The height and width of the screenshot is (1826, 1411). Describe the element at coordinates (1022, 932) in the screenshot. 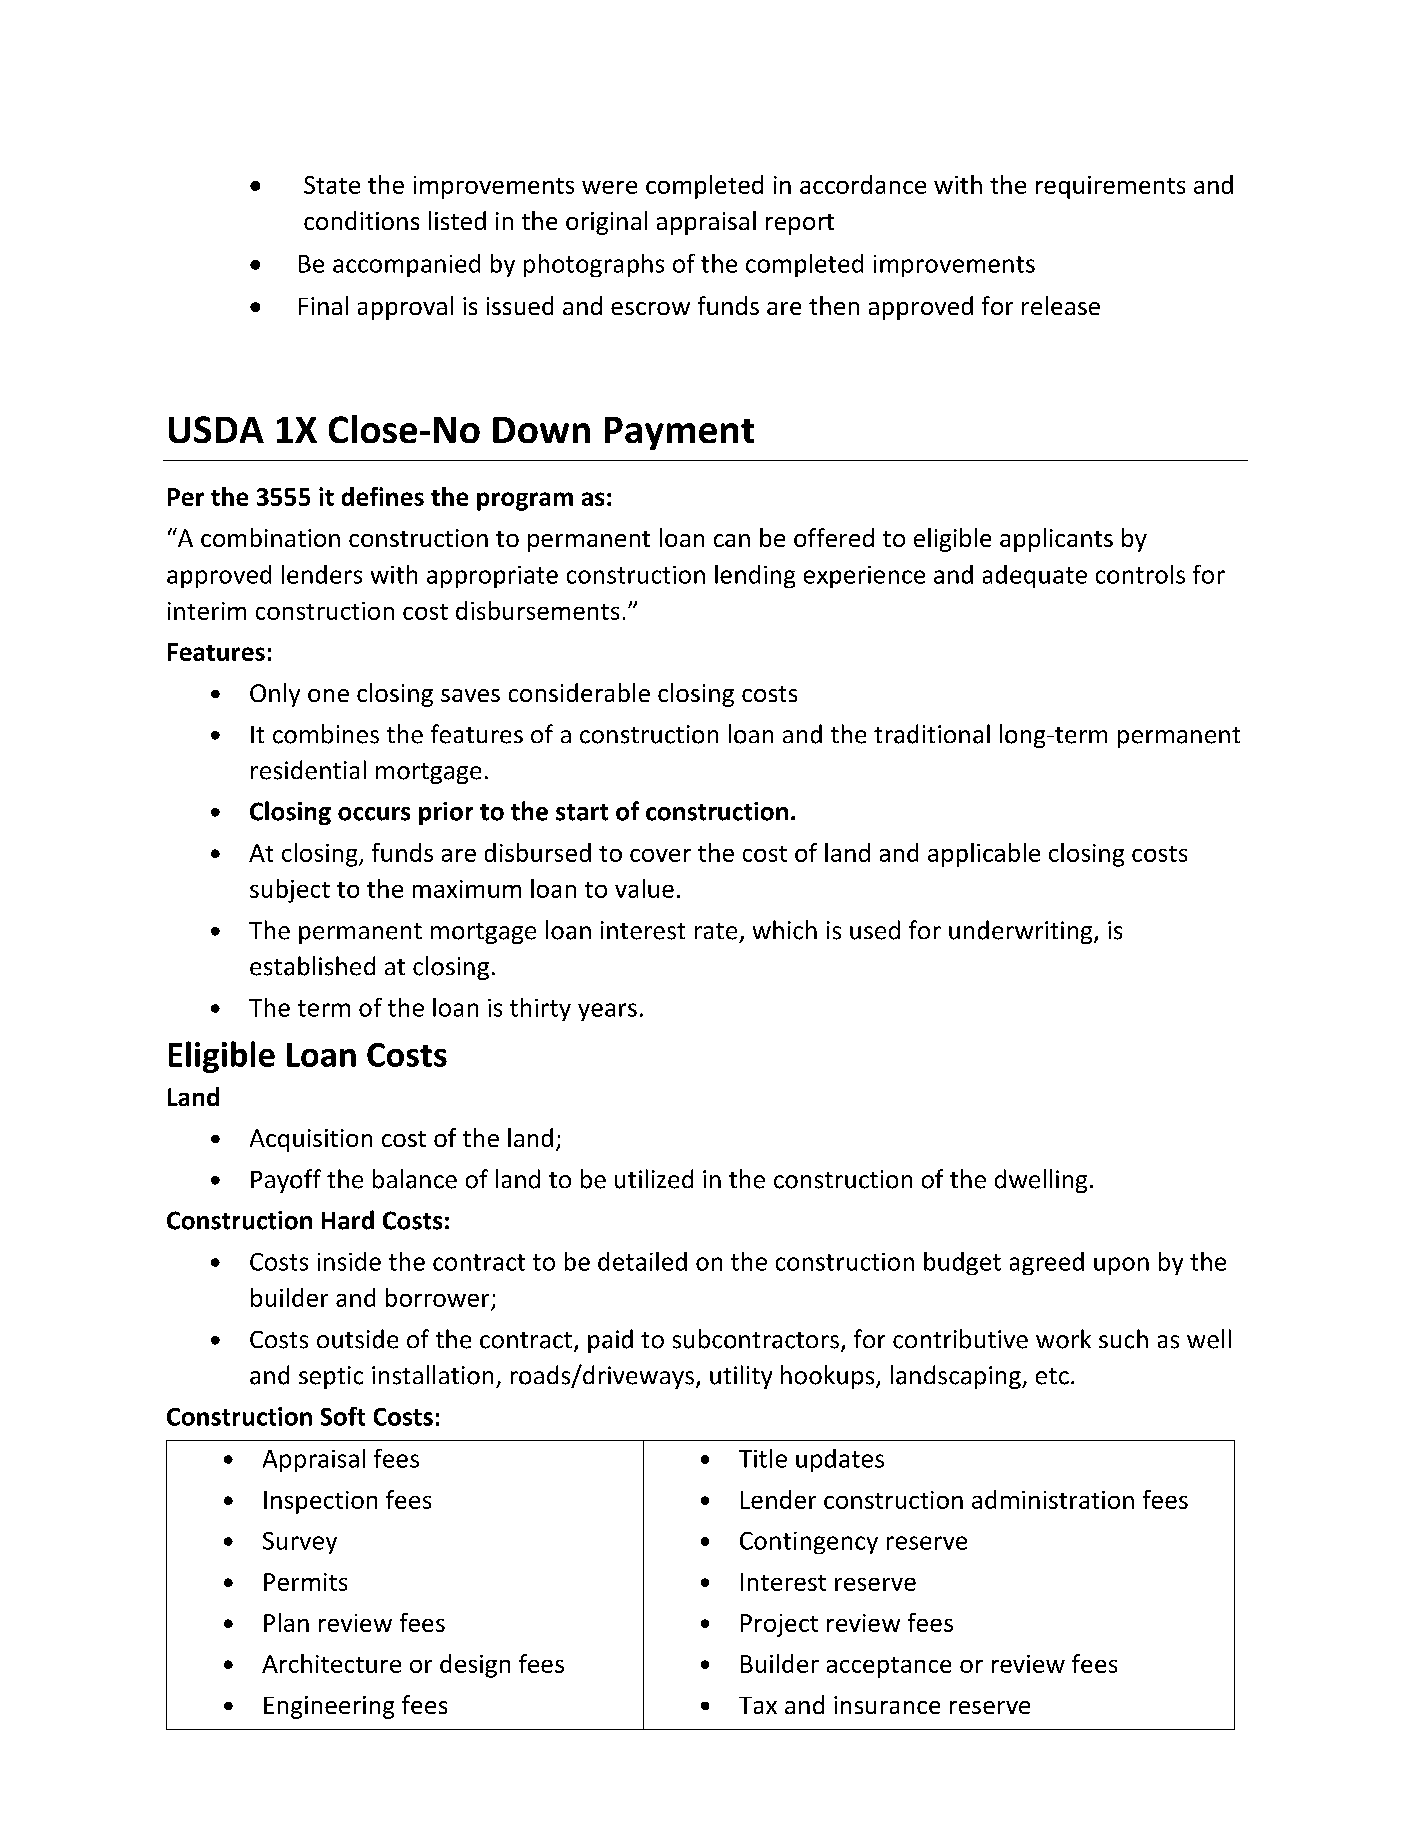

I see `underwriting` at that location.
